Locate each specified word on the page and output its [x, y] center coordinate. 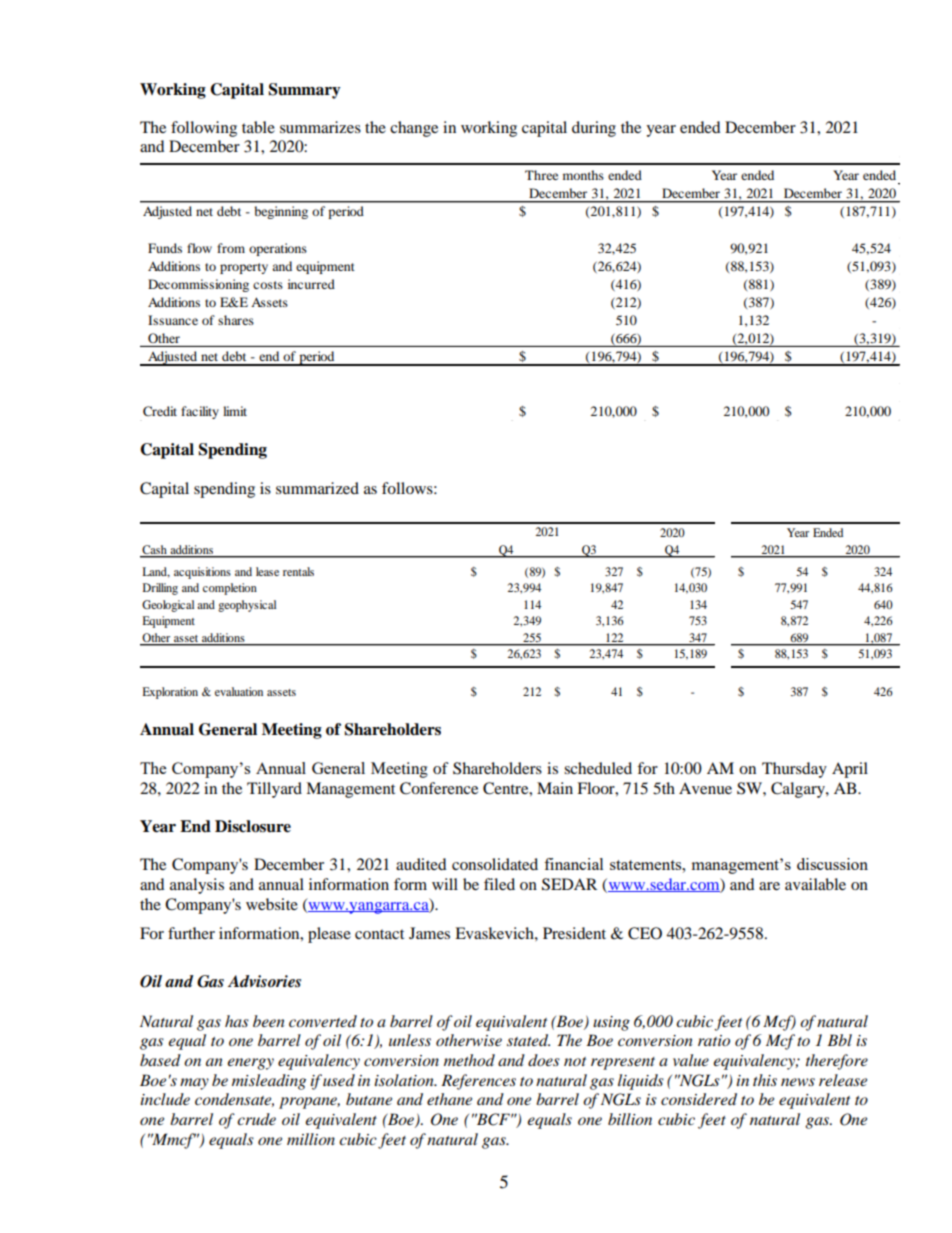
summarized [317, 488]
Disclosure [253, 826]
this [765, 1080]
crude [256, 1119]
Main [555, 788]
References [478, 1082]
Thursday [794, 770]
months [583, 175]
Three [541, 175]
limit [235, 411]
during [594, 129]
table [258, 127]
